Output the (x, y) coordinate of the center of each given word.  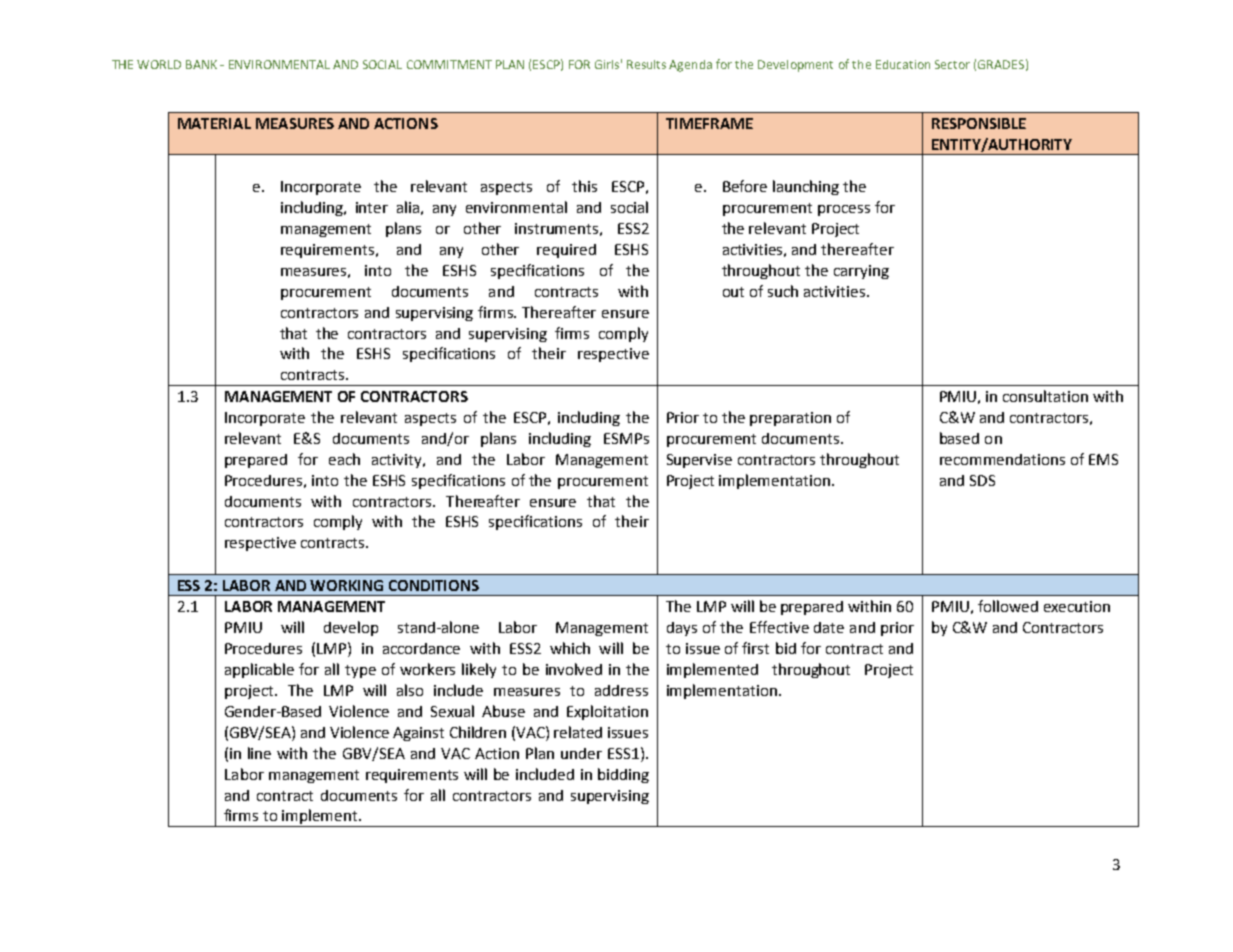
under (581, 753)
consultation (1045, 396)
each (344, 459)
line (259, 753)
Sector (952, 64)
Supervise (699, 461)
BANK (201, 64)
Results (646, 64)
